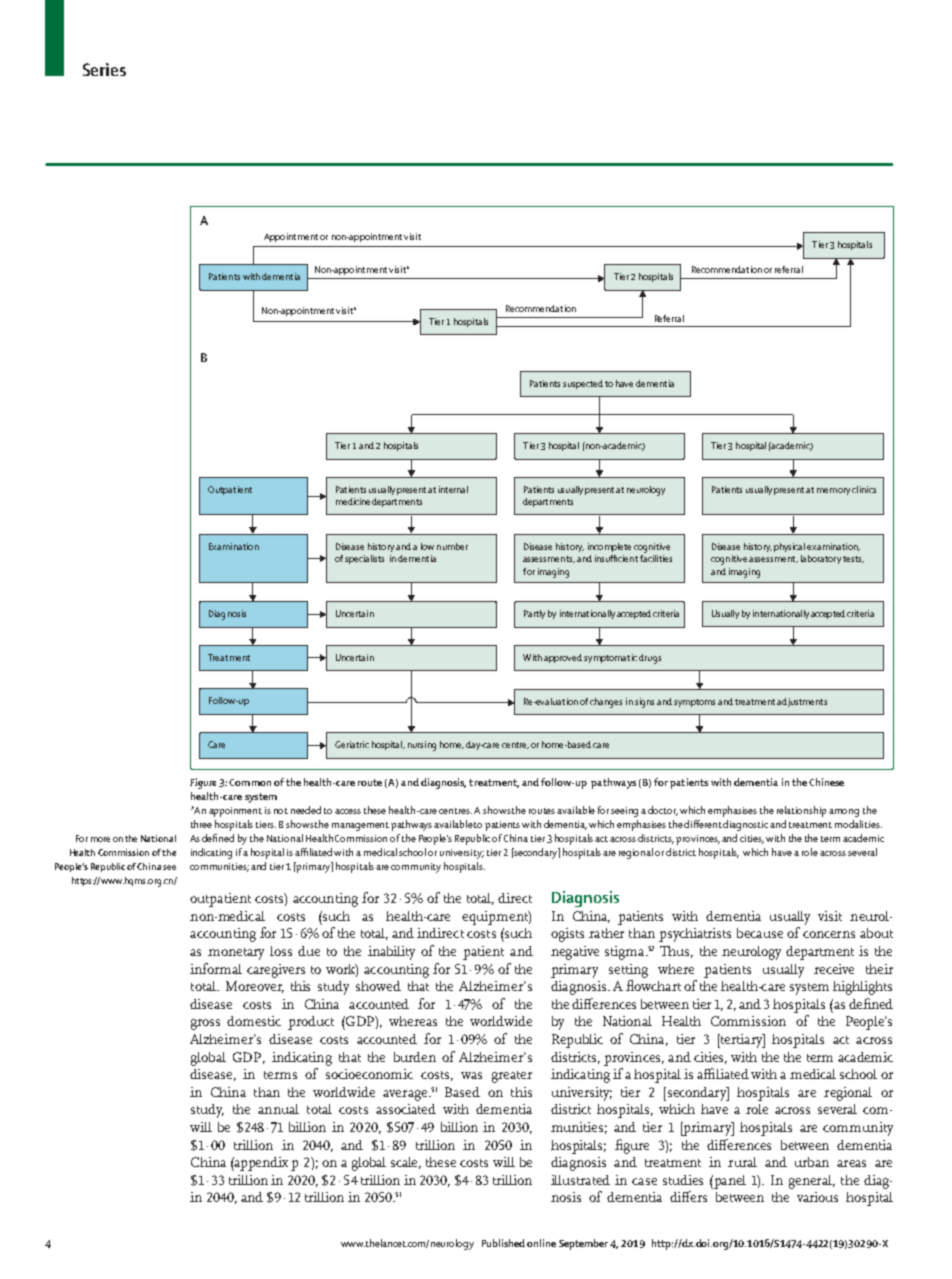 The width and height of the screenshot is (952, 1279). Describe the element at coordinates (503, 1243) in the screenshot. I see `Published` at that location.
